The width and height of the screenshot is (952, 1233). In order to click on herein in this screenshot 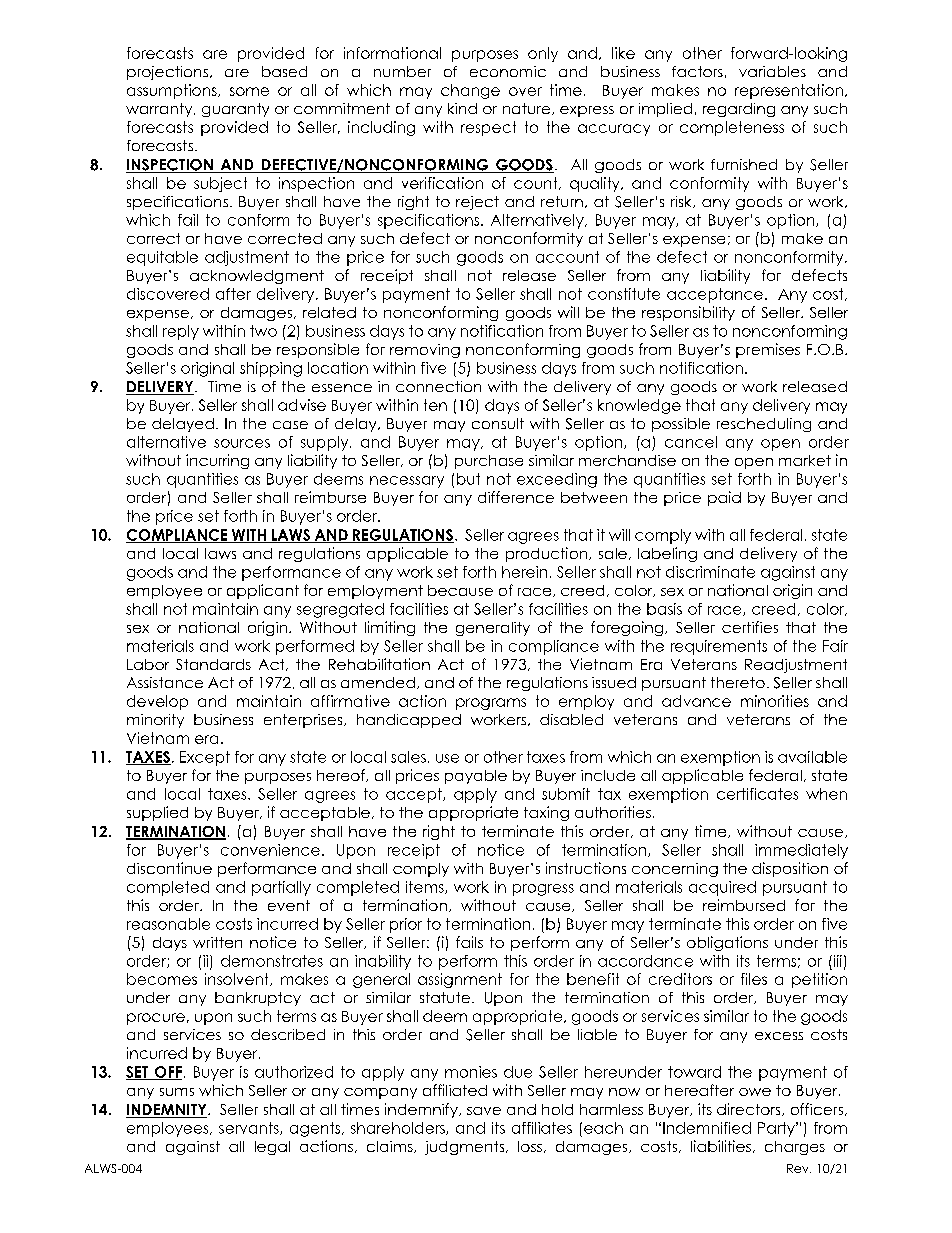, I will do `click(524, 572)`.
